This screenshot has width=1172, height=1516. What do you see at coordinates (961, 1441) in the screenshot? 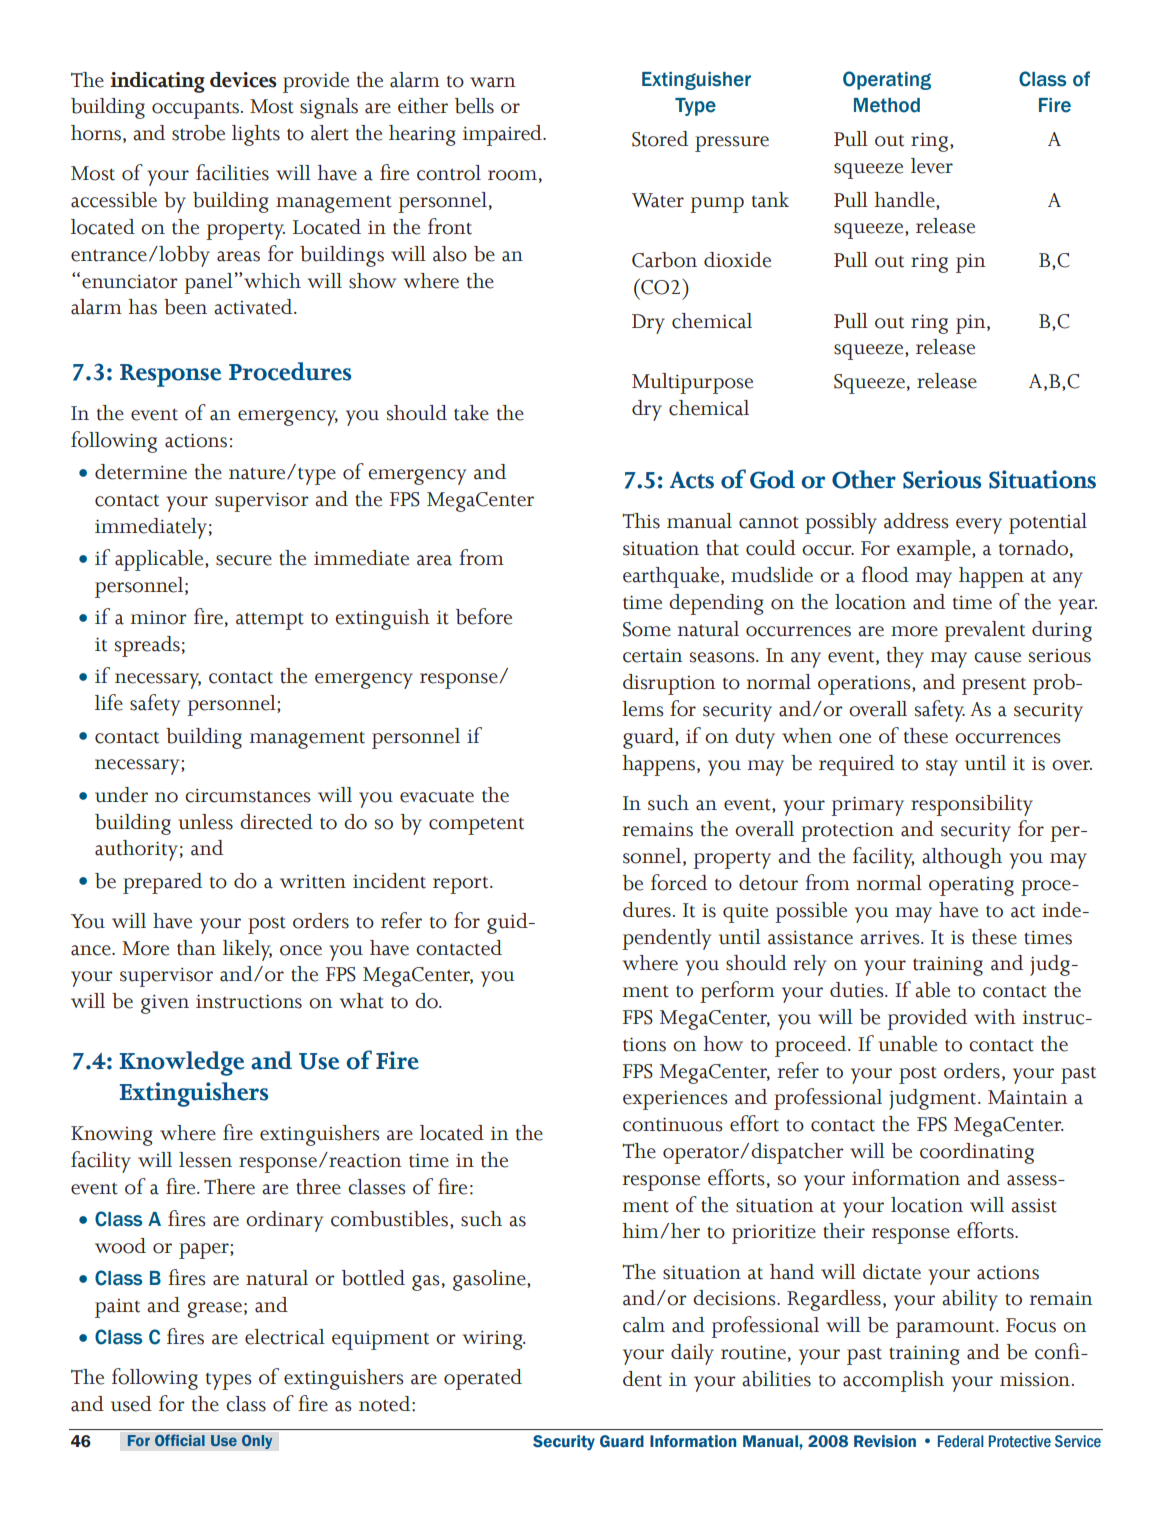
I see `Federal` at bounding box center [961, 1441].
